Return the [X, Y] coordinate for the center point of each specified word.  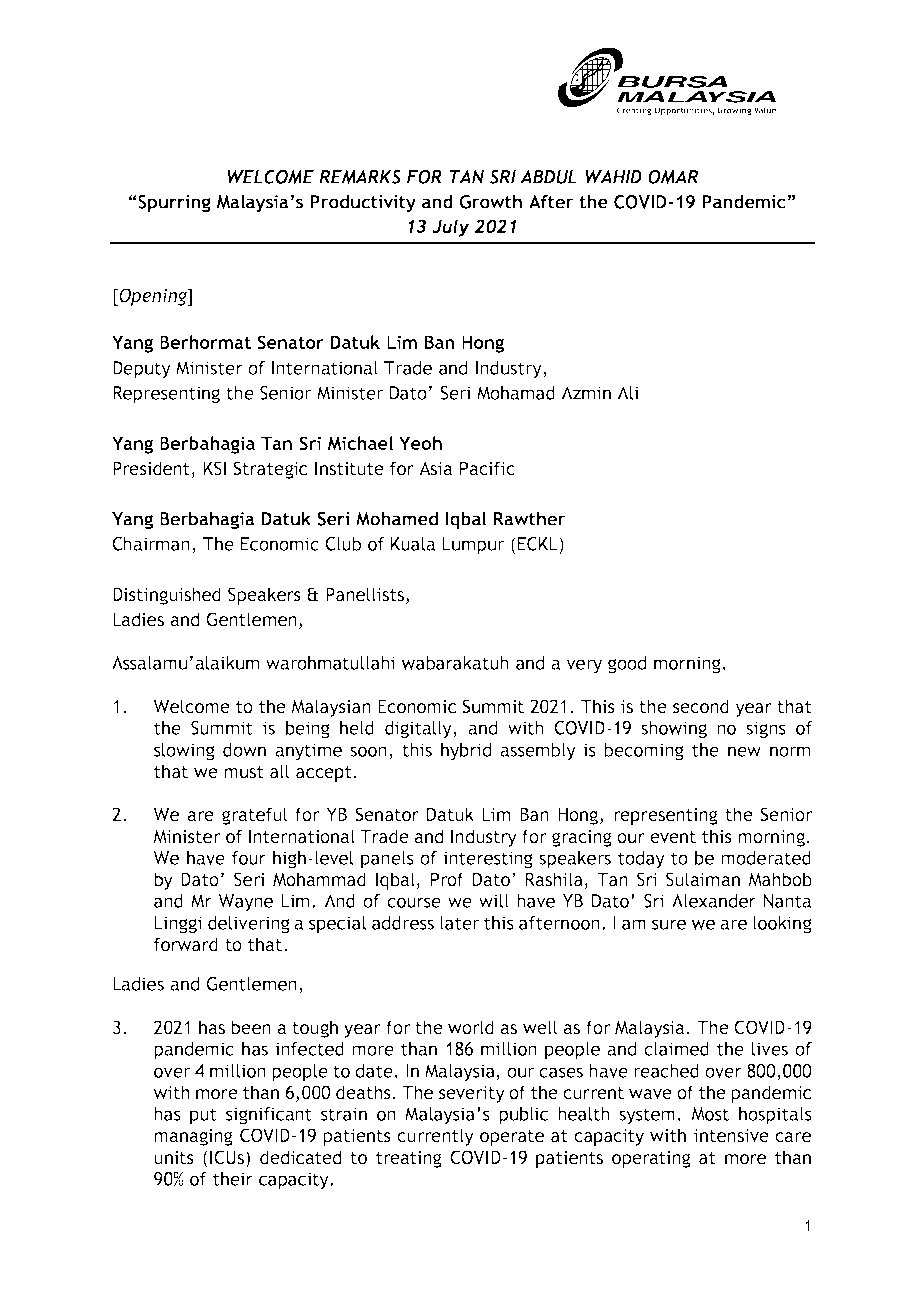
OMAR [673, 177]
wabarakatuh [455, 663]
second [701, 706]
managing [193, 1137]
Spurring [173, 204]
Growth [490, 201]
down [244, 750]
